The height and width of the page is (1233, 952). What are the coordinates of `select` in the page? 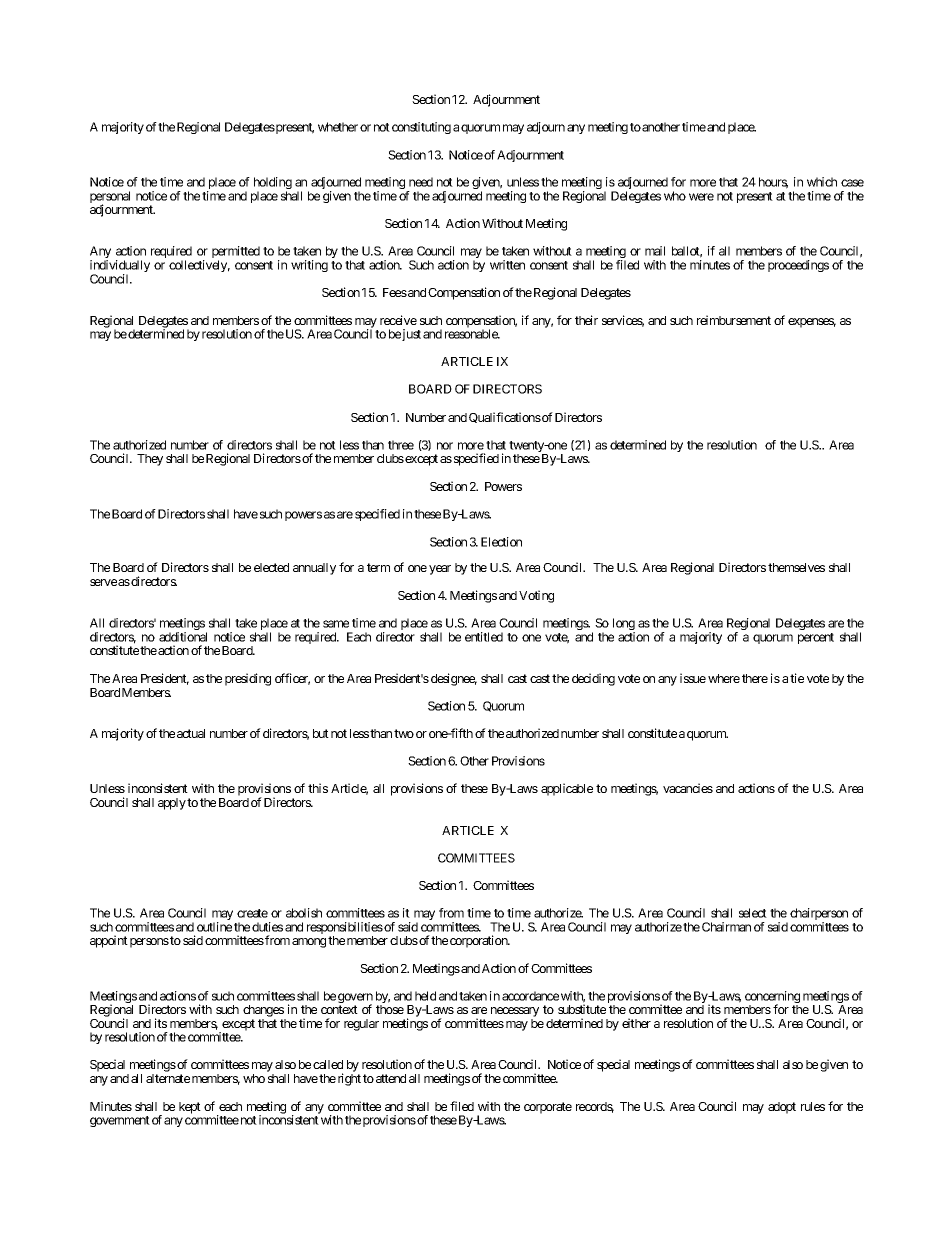 It's located at (753, 913).
